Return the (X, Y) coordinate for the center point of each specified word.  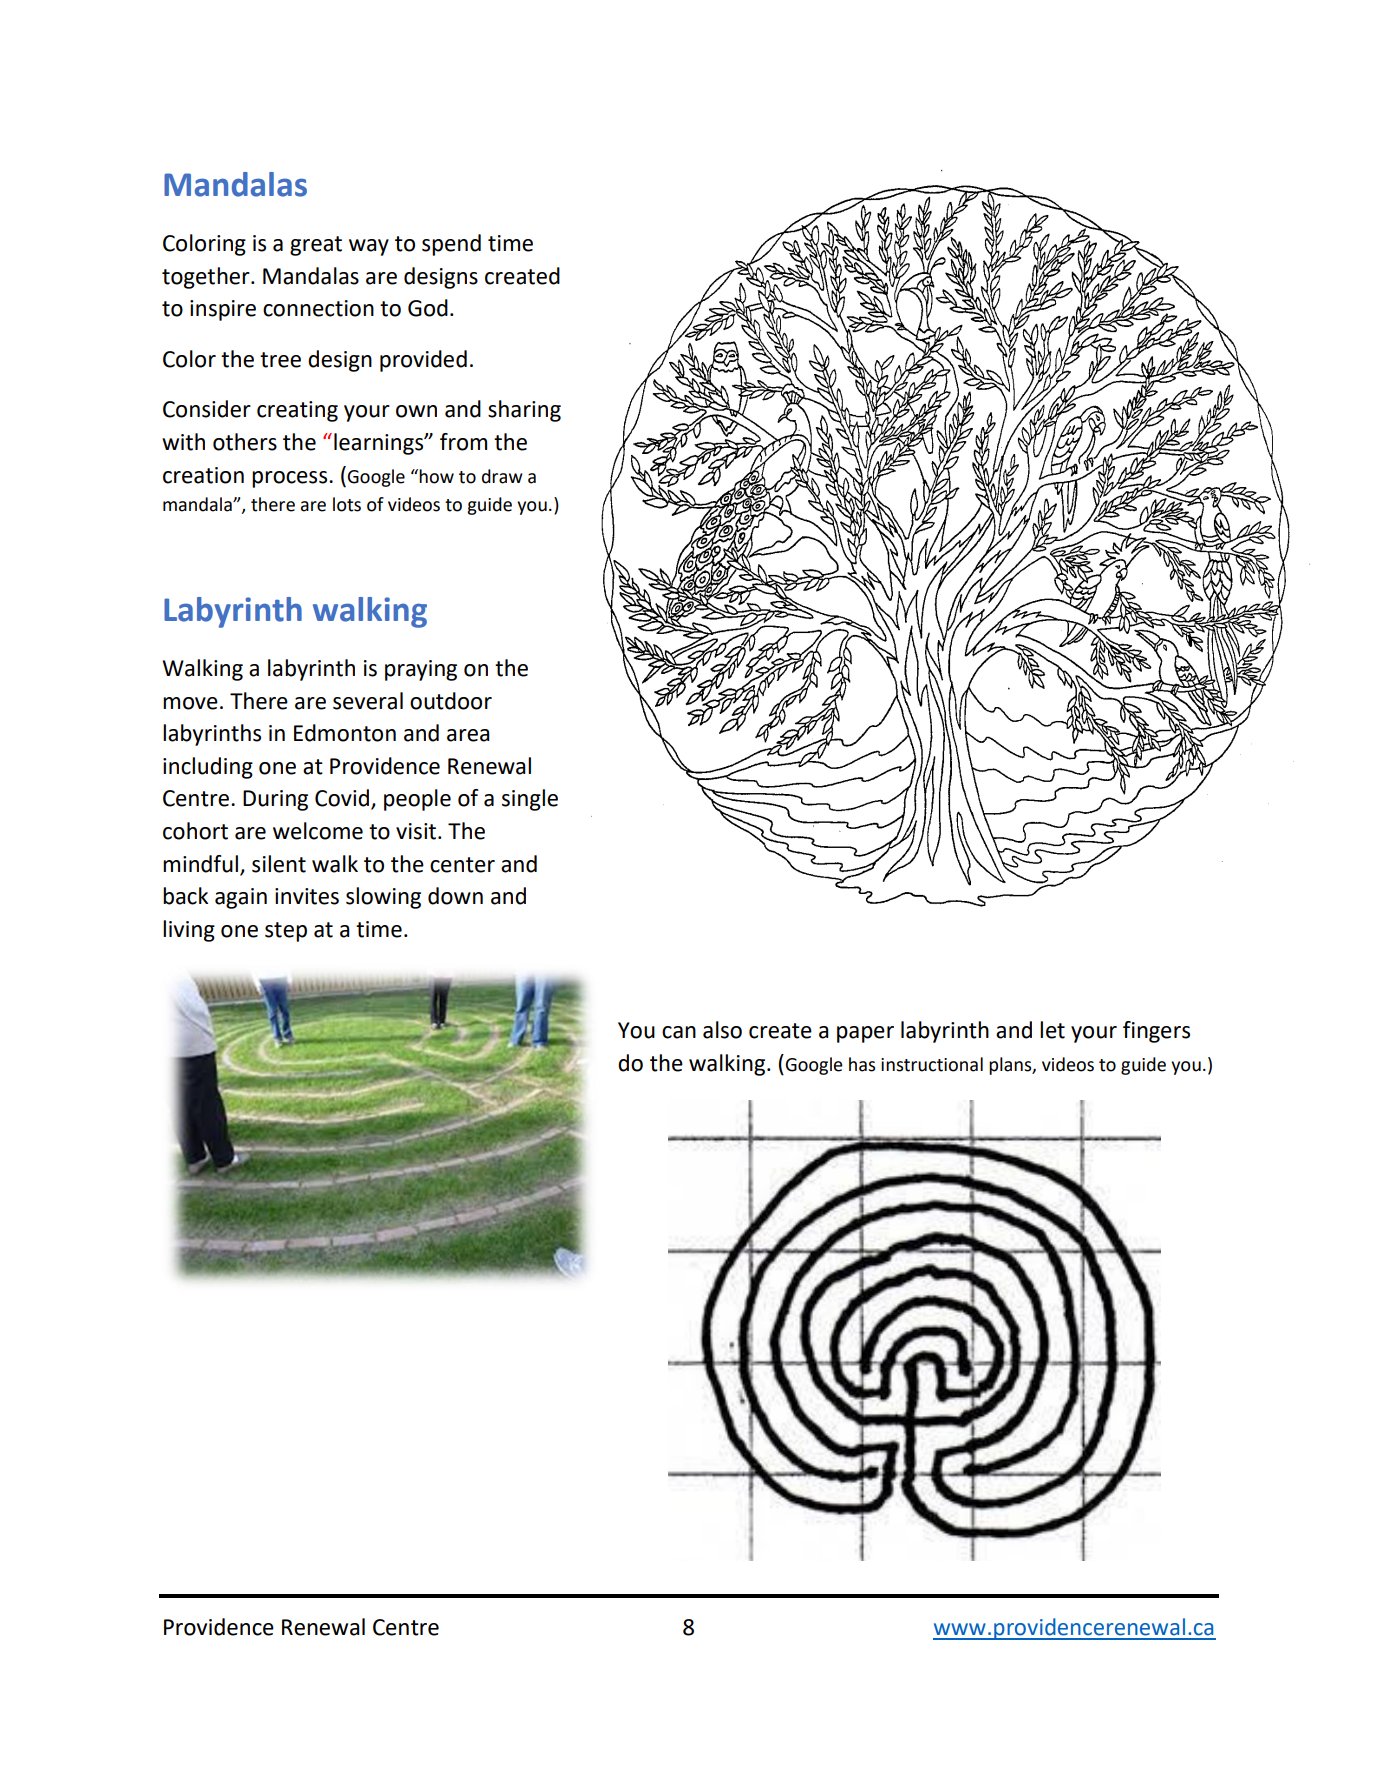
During (275, 800)
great (316, 246)
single (530, 800)
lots (347, 504)
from (463, 442)
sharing (524, 411)
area (468, 735)
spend (451, 245)
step (286, 932)
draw (502, 476)
